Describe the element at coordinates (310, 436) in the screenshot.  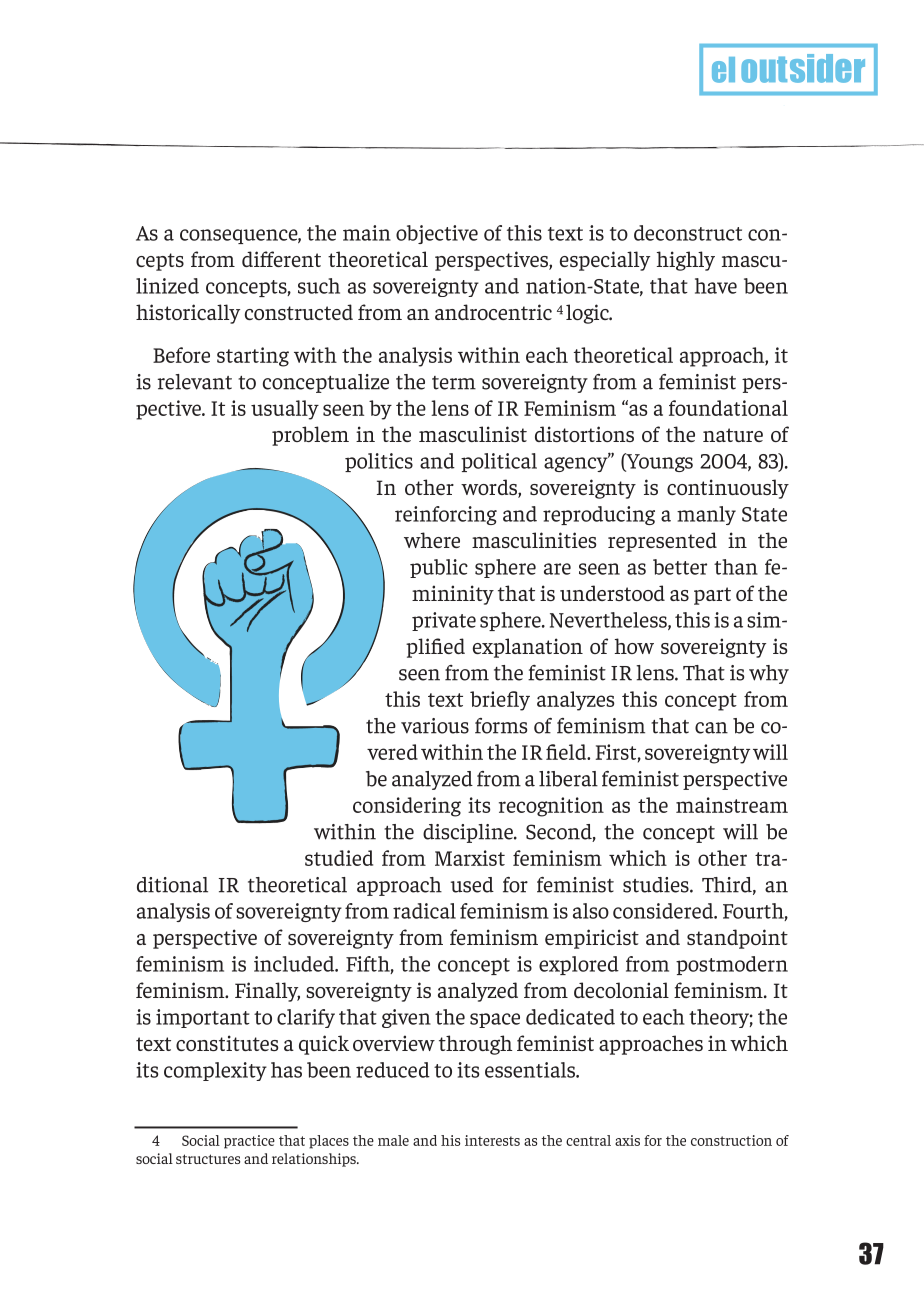
I see `problem` at that location.
